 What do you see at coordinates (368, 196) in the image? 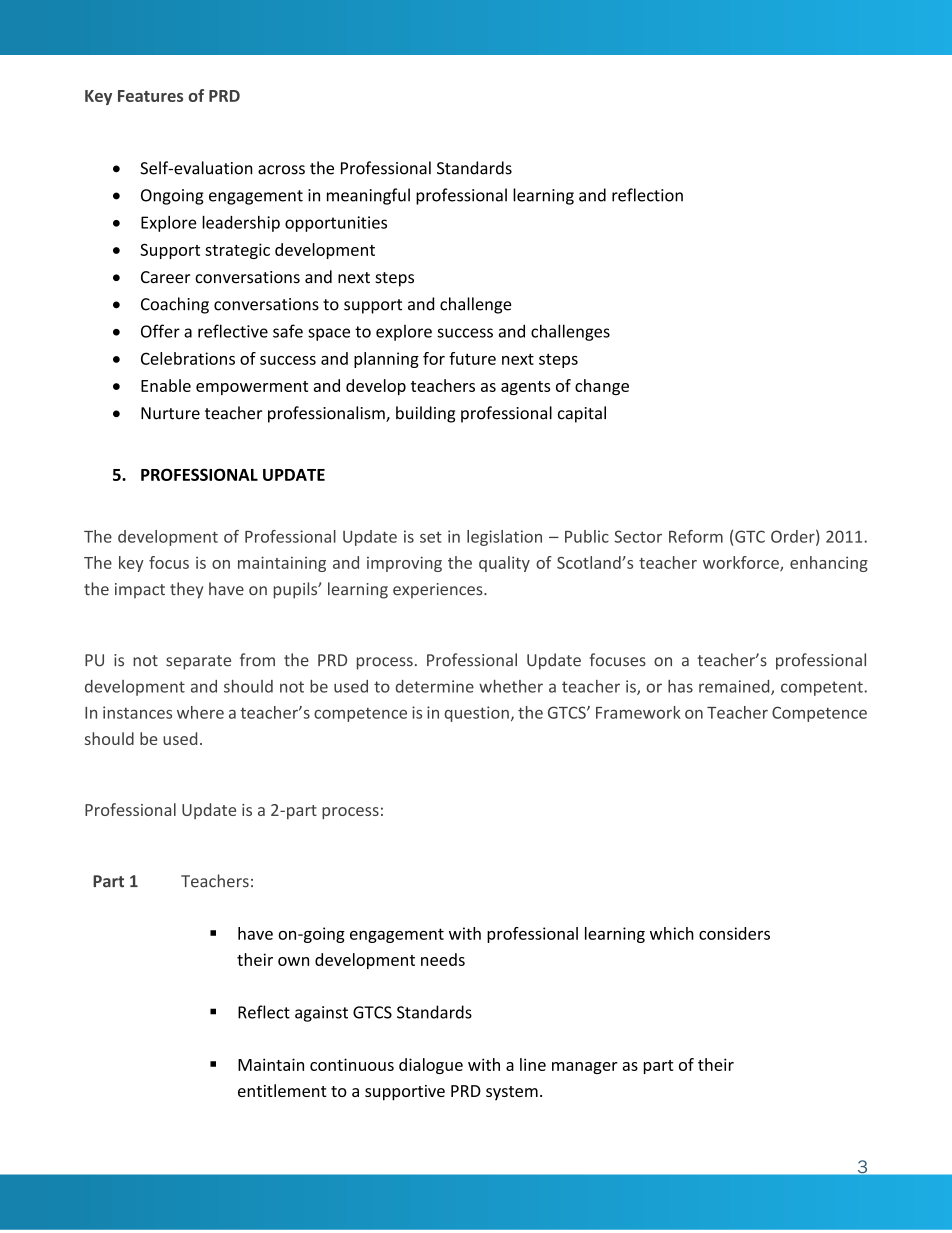
I see `meaningful` at bounding box center [368, 196].
